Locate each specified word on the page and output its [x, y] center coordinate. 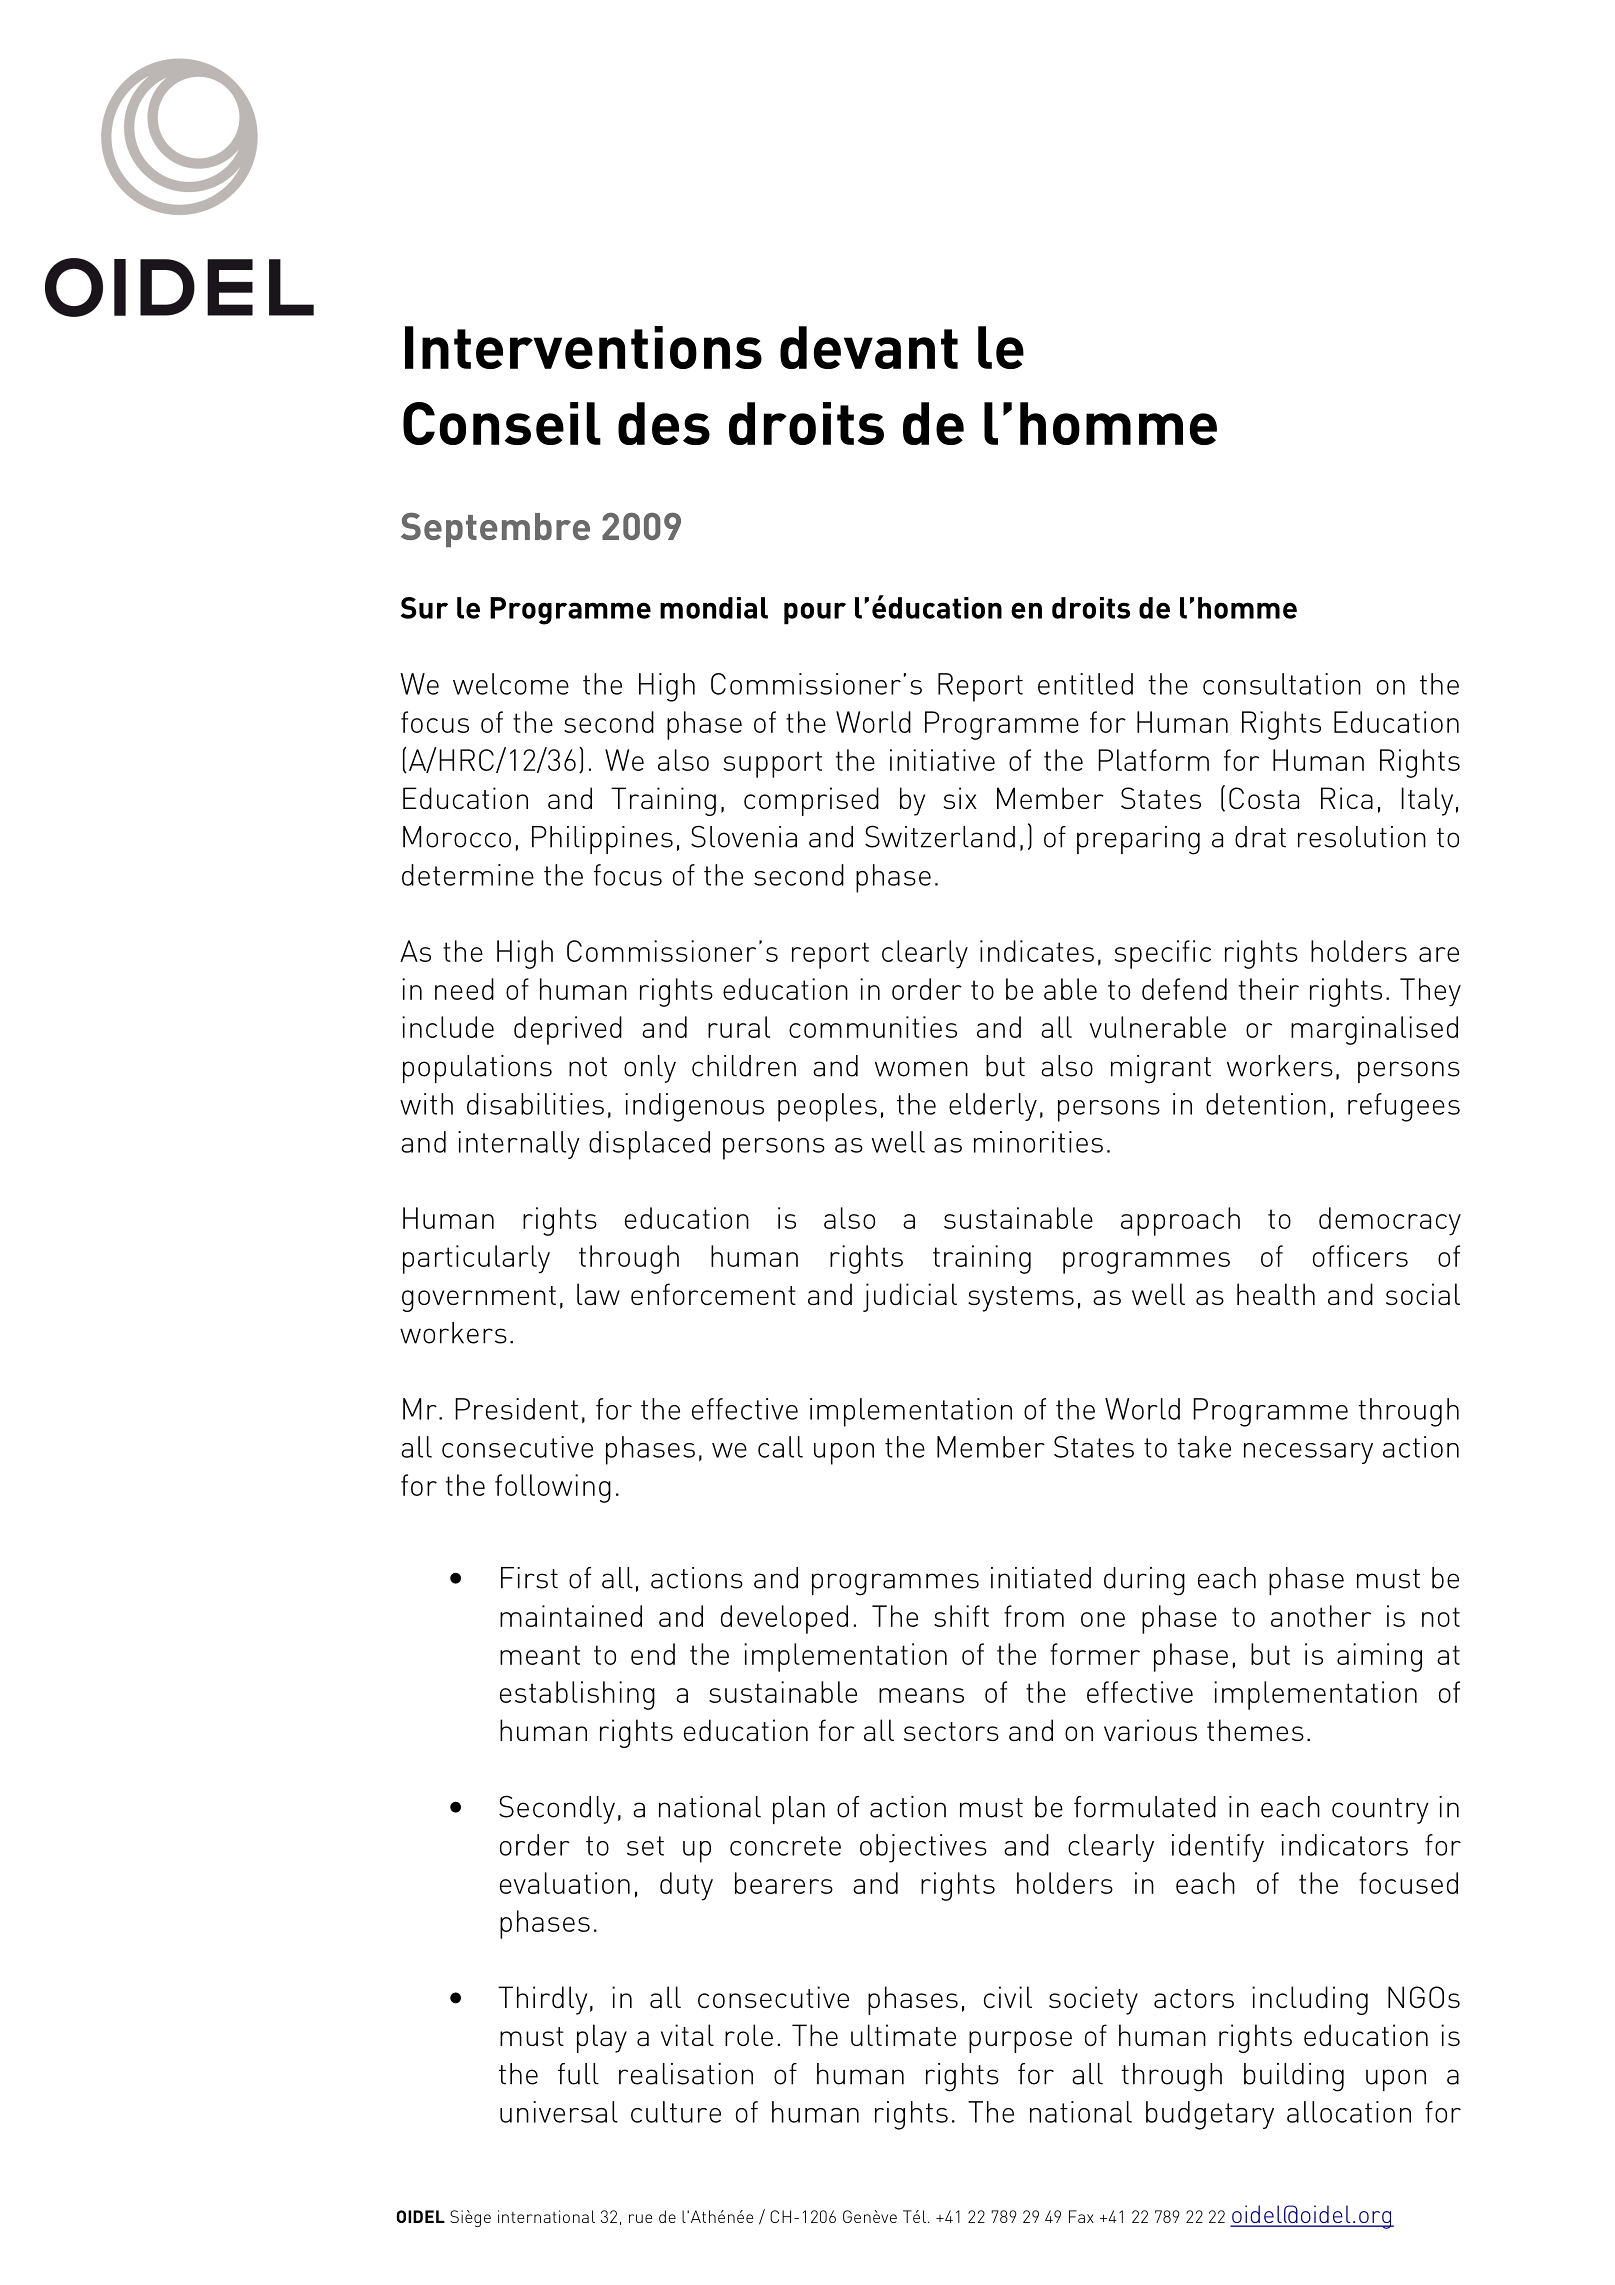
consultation [1282, 684]
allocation [1349, 2112]
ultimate [903, 2035]
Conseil [502, 423]
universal [559, 2112]
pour [815, 613]
